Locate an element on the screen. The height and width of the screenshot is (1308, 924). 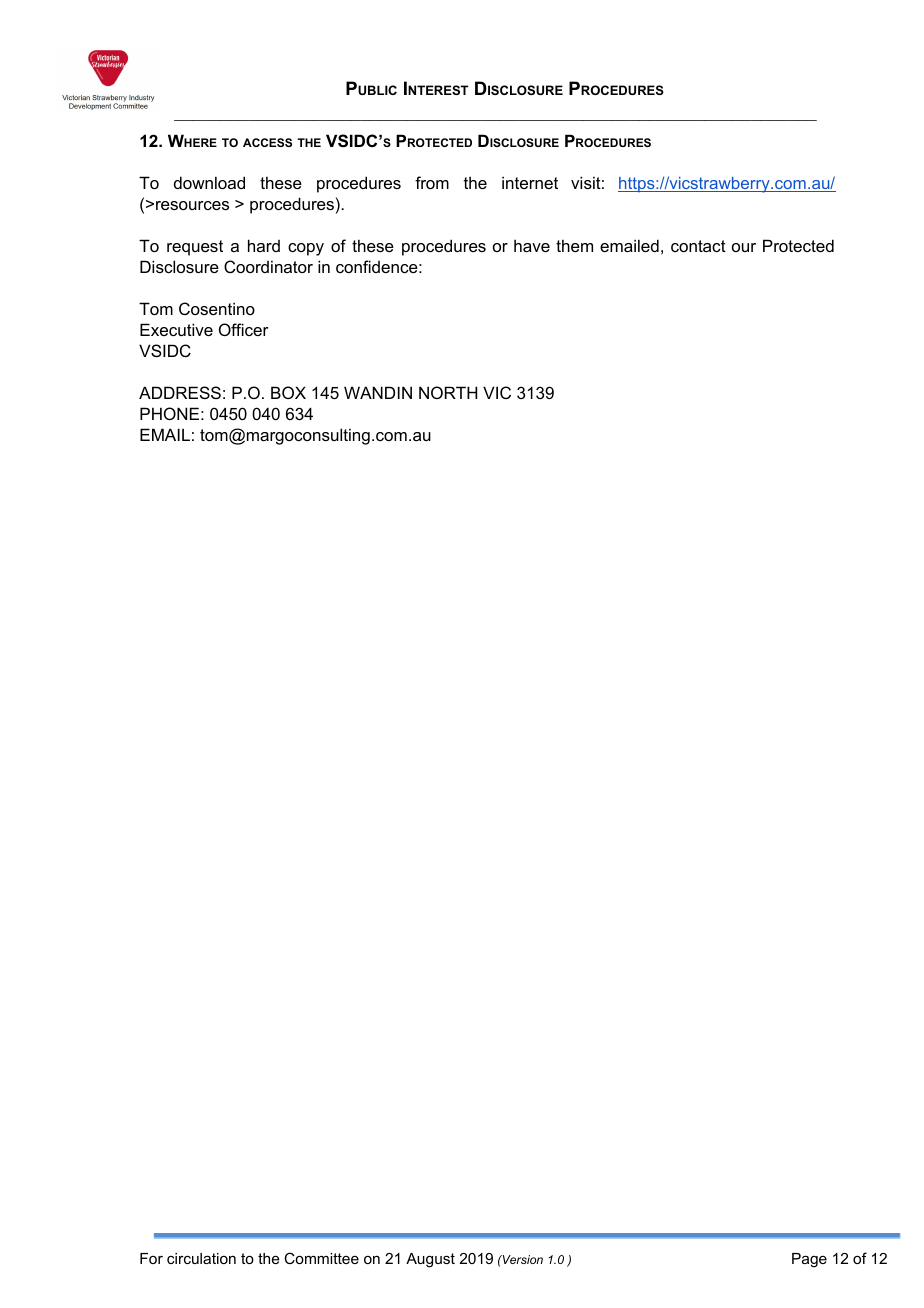
contact is located at coordinates (698, 246).
